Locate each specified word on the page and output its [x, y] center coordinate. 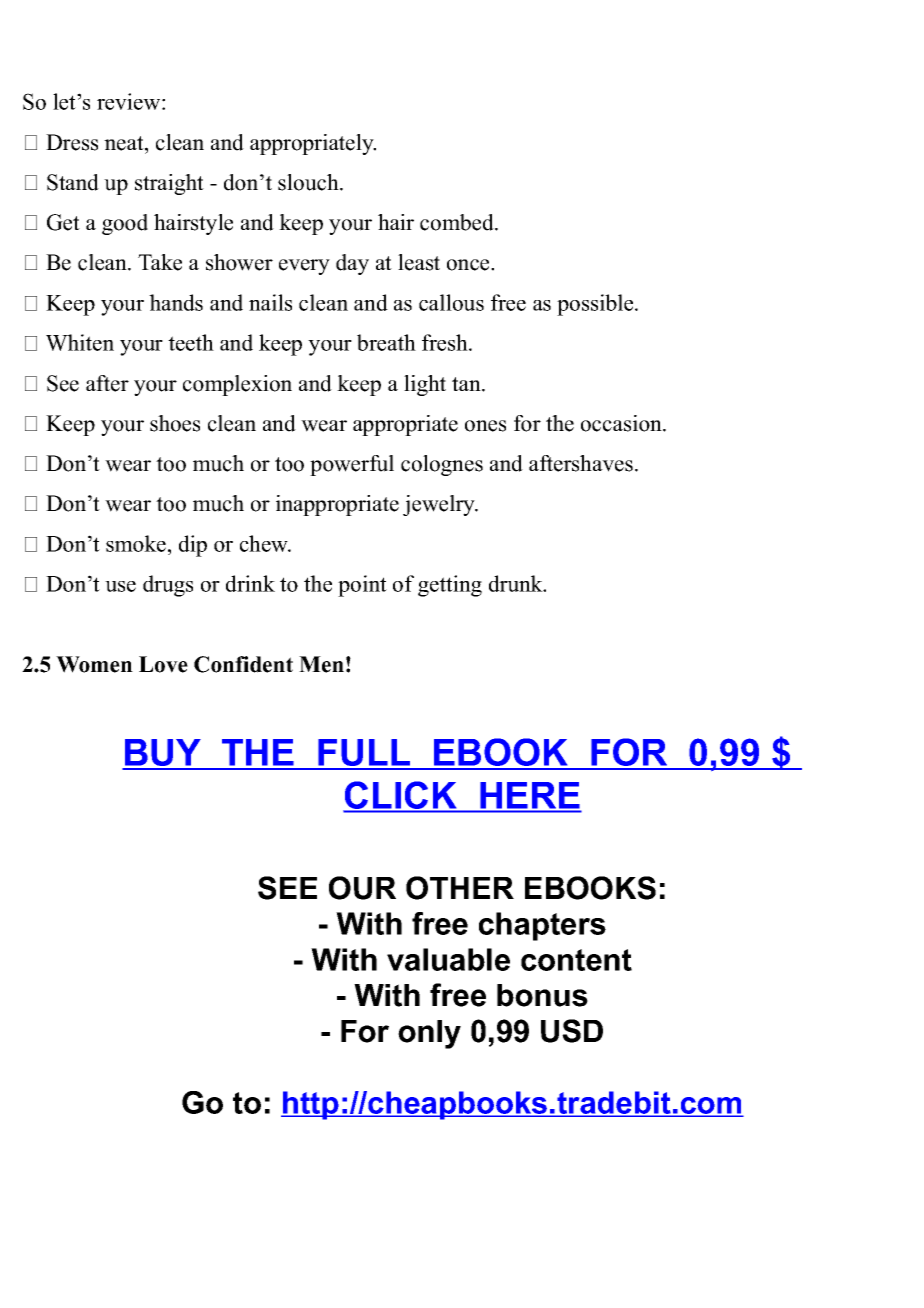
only [429, 1034]
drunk [517, 583]
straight [169, 184]
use [120, 586]
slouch [309, 182]
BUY [163, 754]
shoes [175, 423]
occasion [622, 423]
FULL [365, 754]
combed [458, 222]
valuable [448, 959]
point [362, 586]
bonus [542, 995]
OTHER [460, 888]
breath [386, 342]
